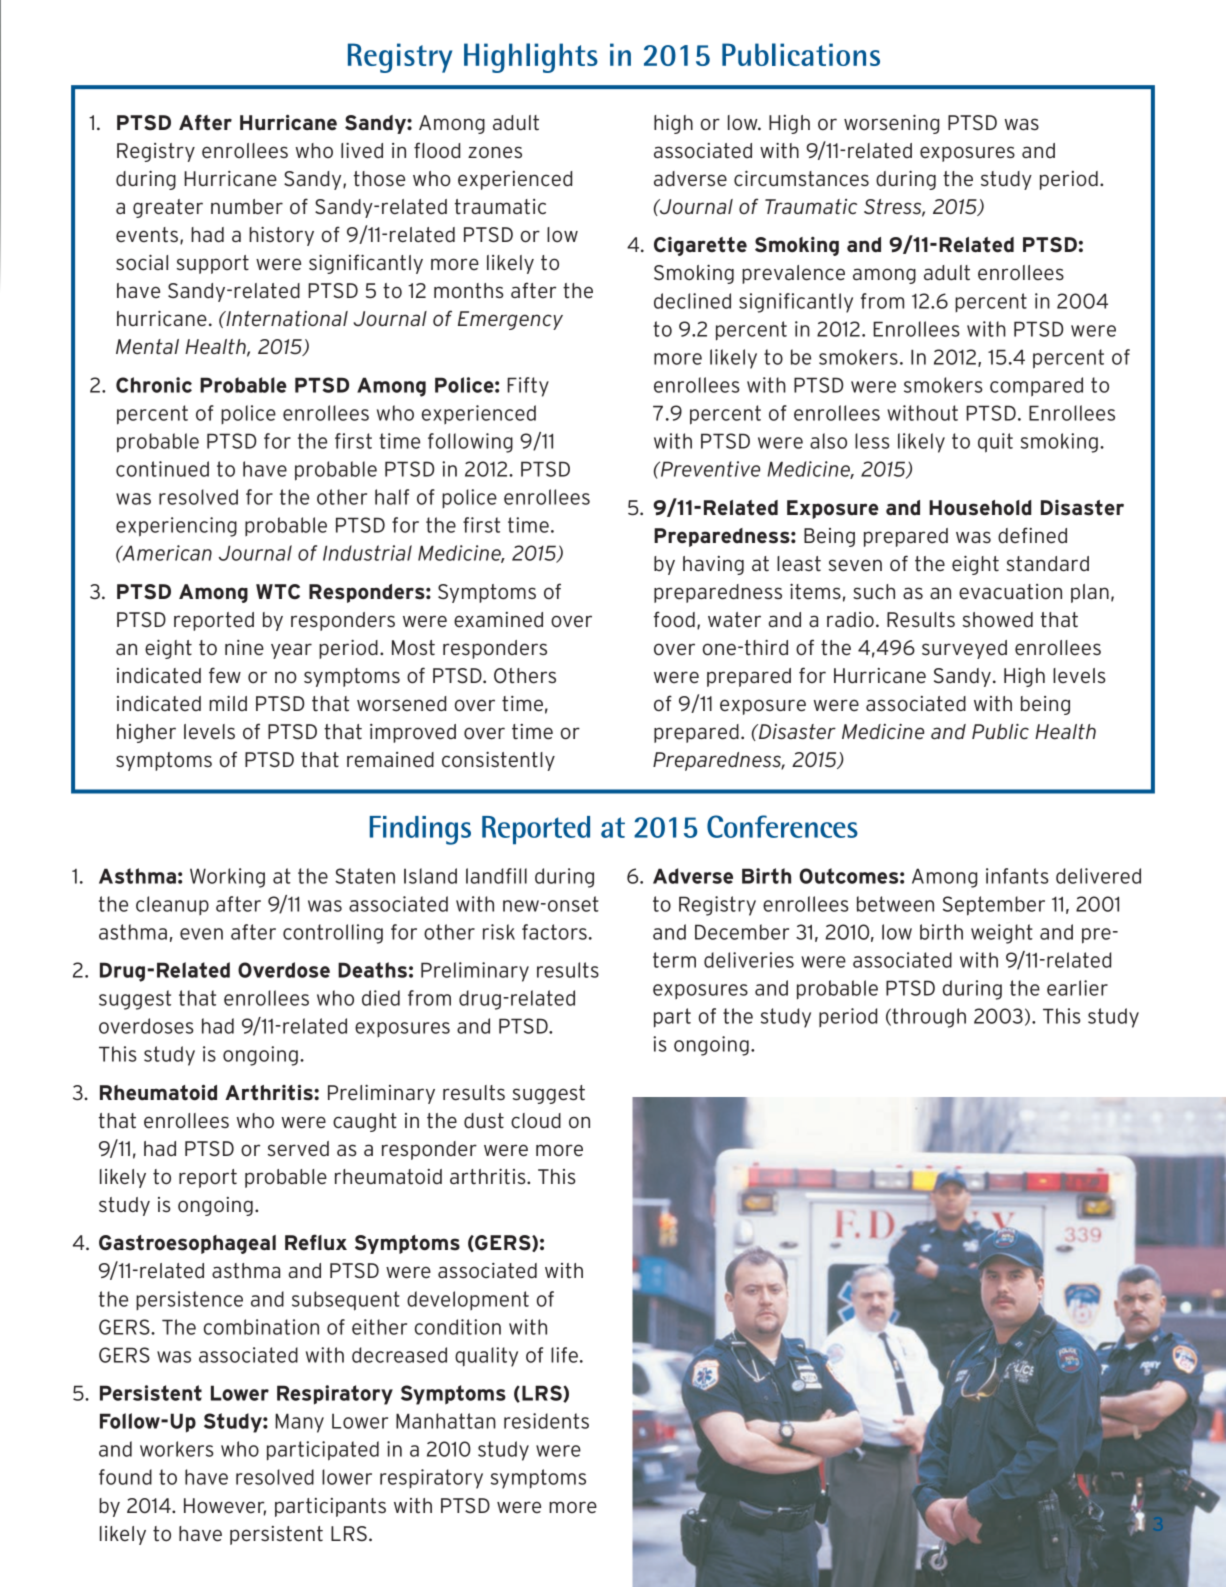 The image size is (1226, 1587). What do you see at coordinates (495, 152) in the screenshot?
I see `zones` at bounding box center [495, 152].
